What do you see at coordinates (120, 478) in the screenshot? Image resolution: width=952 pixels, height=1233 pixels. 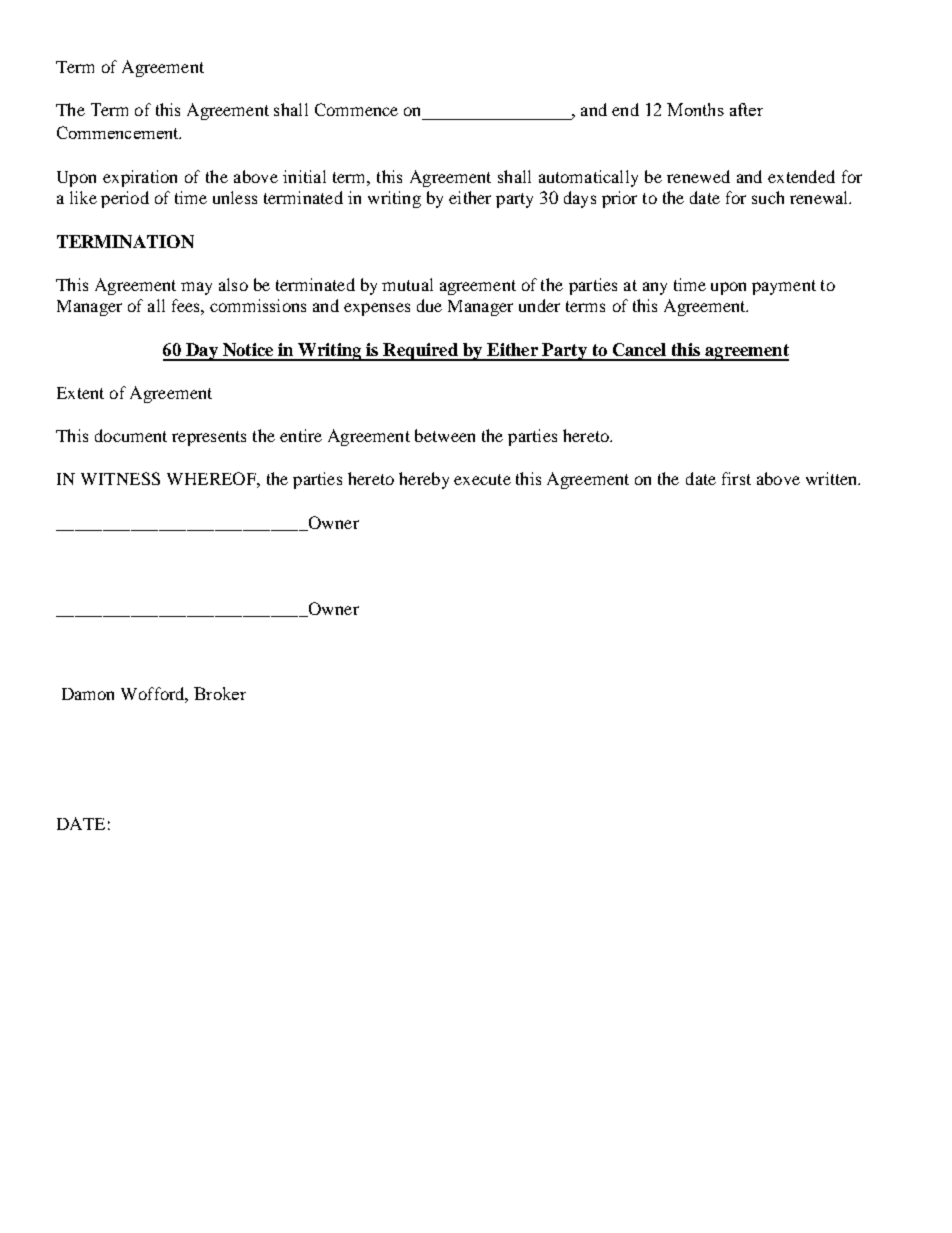 I see `WITNESS` at bounding box center [120, 478].
